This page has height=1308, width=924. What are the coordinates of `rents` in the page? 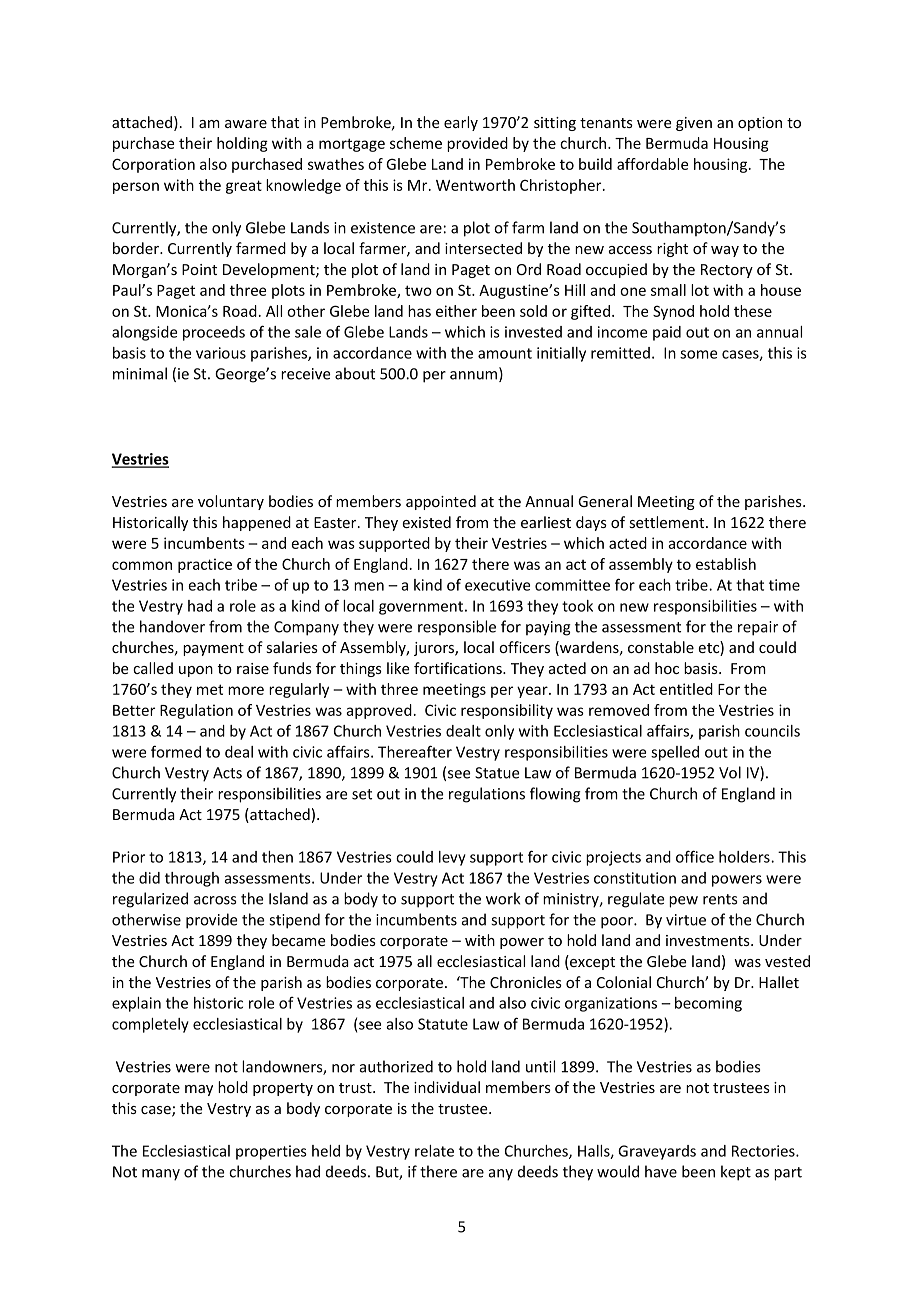 It's located at (720, 899).
